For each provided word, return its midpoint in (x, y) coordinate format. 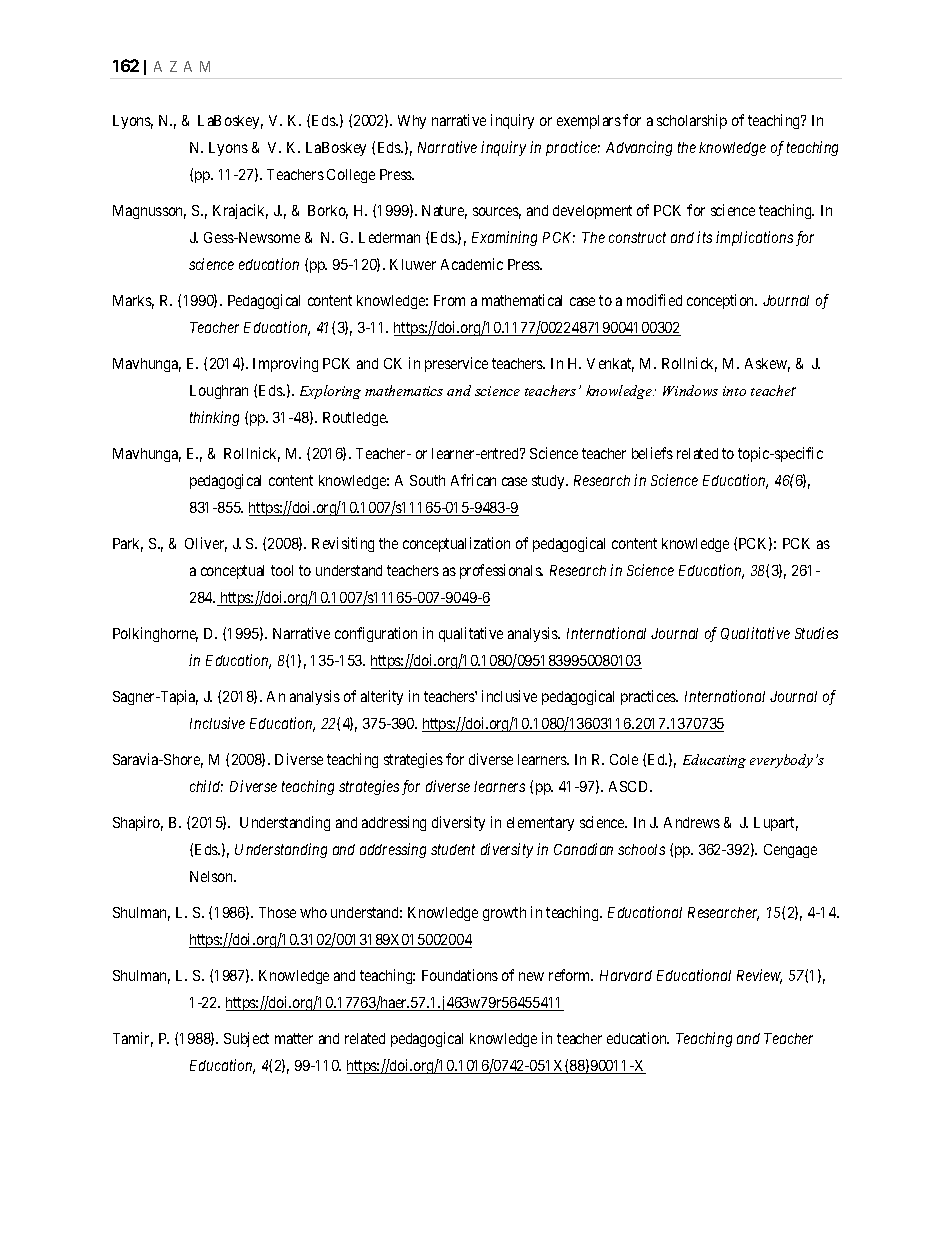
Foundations (460, 975)
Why (412, 122)
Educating (714, 761)
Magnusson (149, 212)
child (206, 786)
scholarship (692, 121)
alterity (382, 697)
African (473, 480)
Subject (246, 1039)
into (734, 391)
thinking (214, 418)
